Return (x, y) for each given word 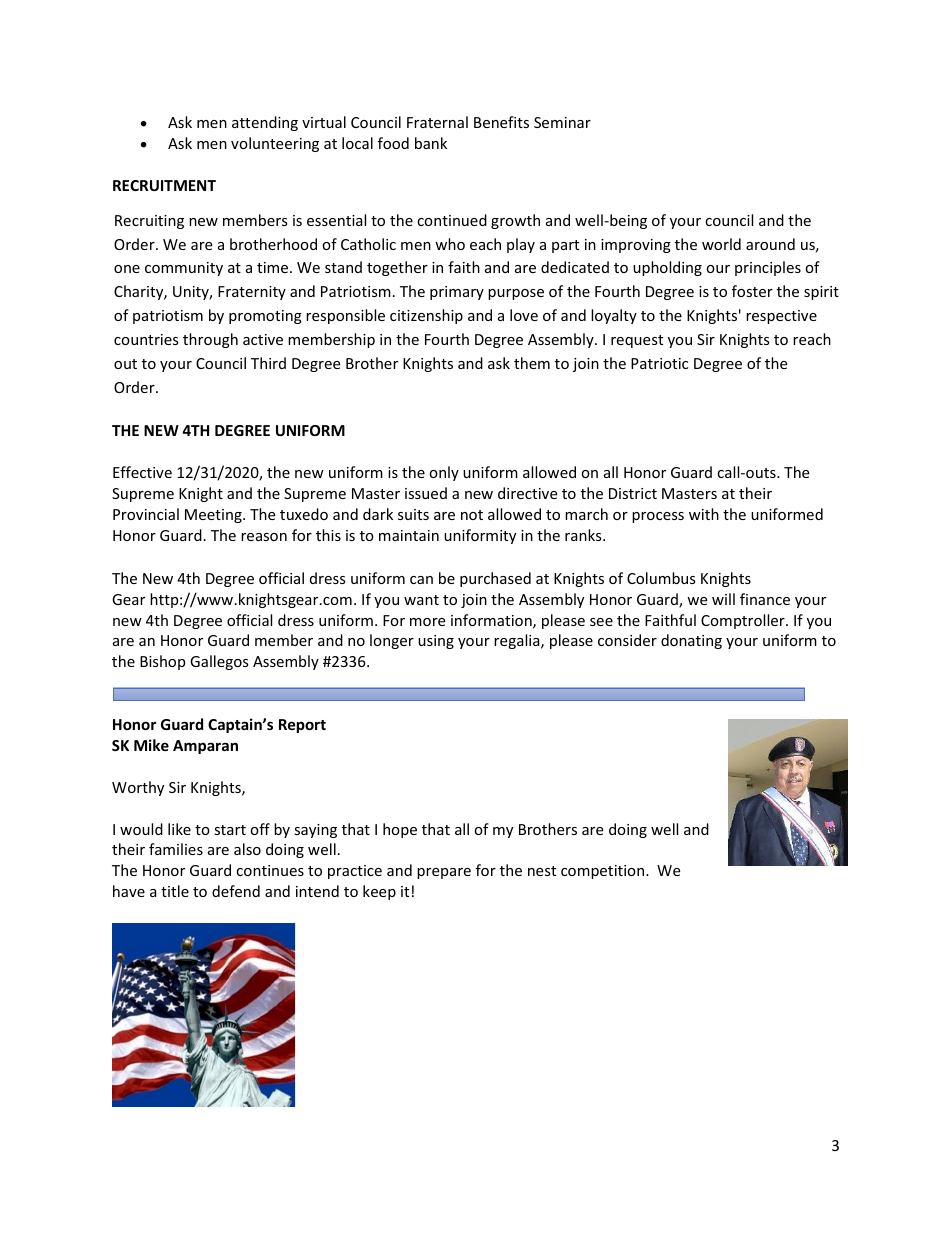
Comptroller (744, 621)
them (532, 363)
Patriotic (659, 363)
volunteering (275, 144)
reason (264, 537)
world (721, 244)
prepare (444, 873)
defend (236, 891)
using (436, 642)
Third (268, 363)
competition (604, 872)
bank (431, 143)
